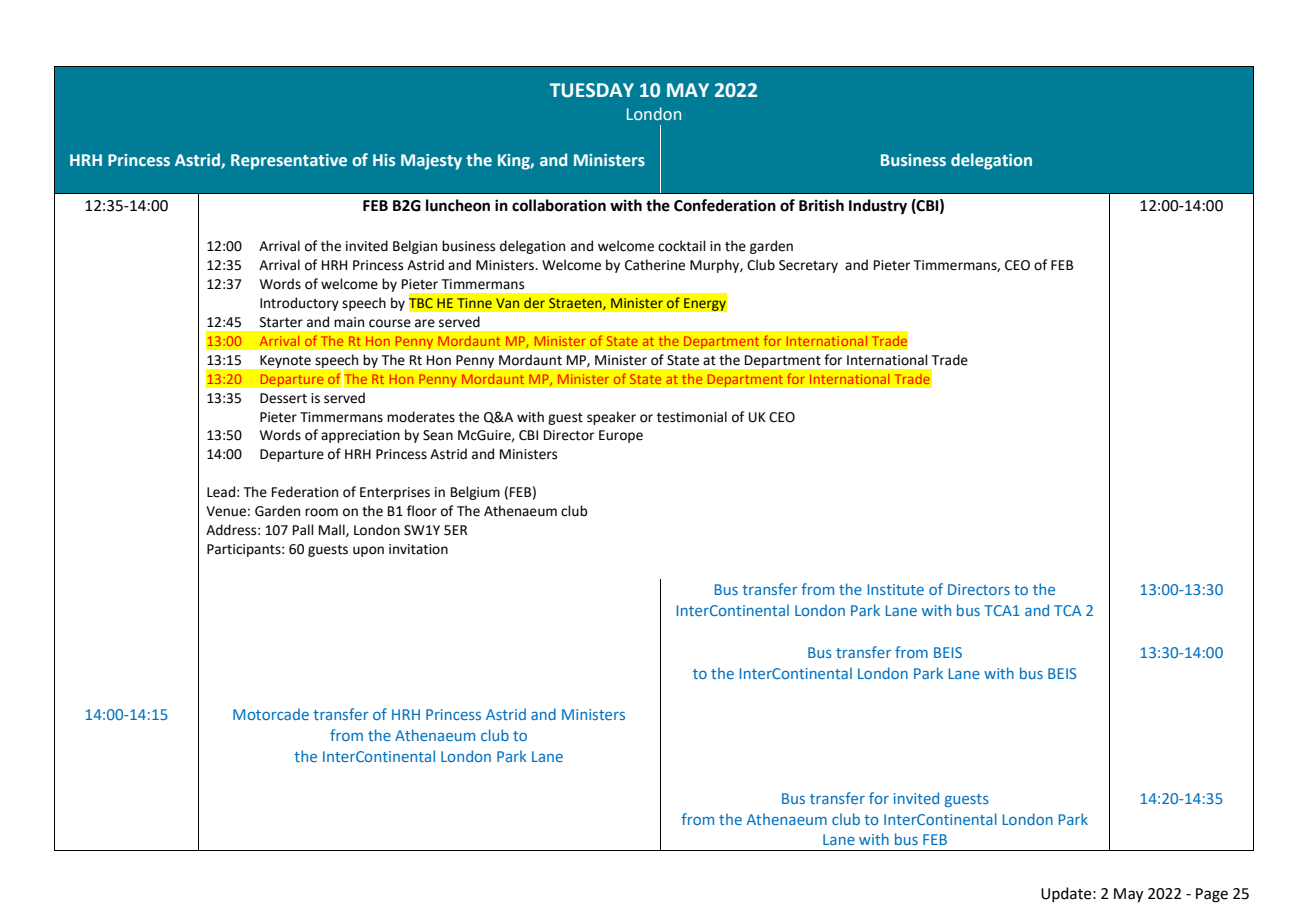  I want to click on Europe, so click(621, 436).
